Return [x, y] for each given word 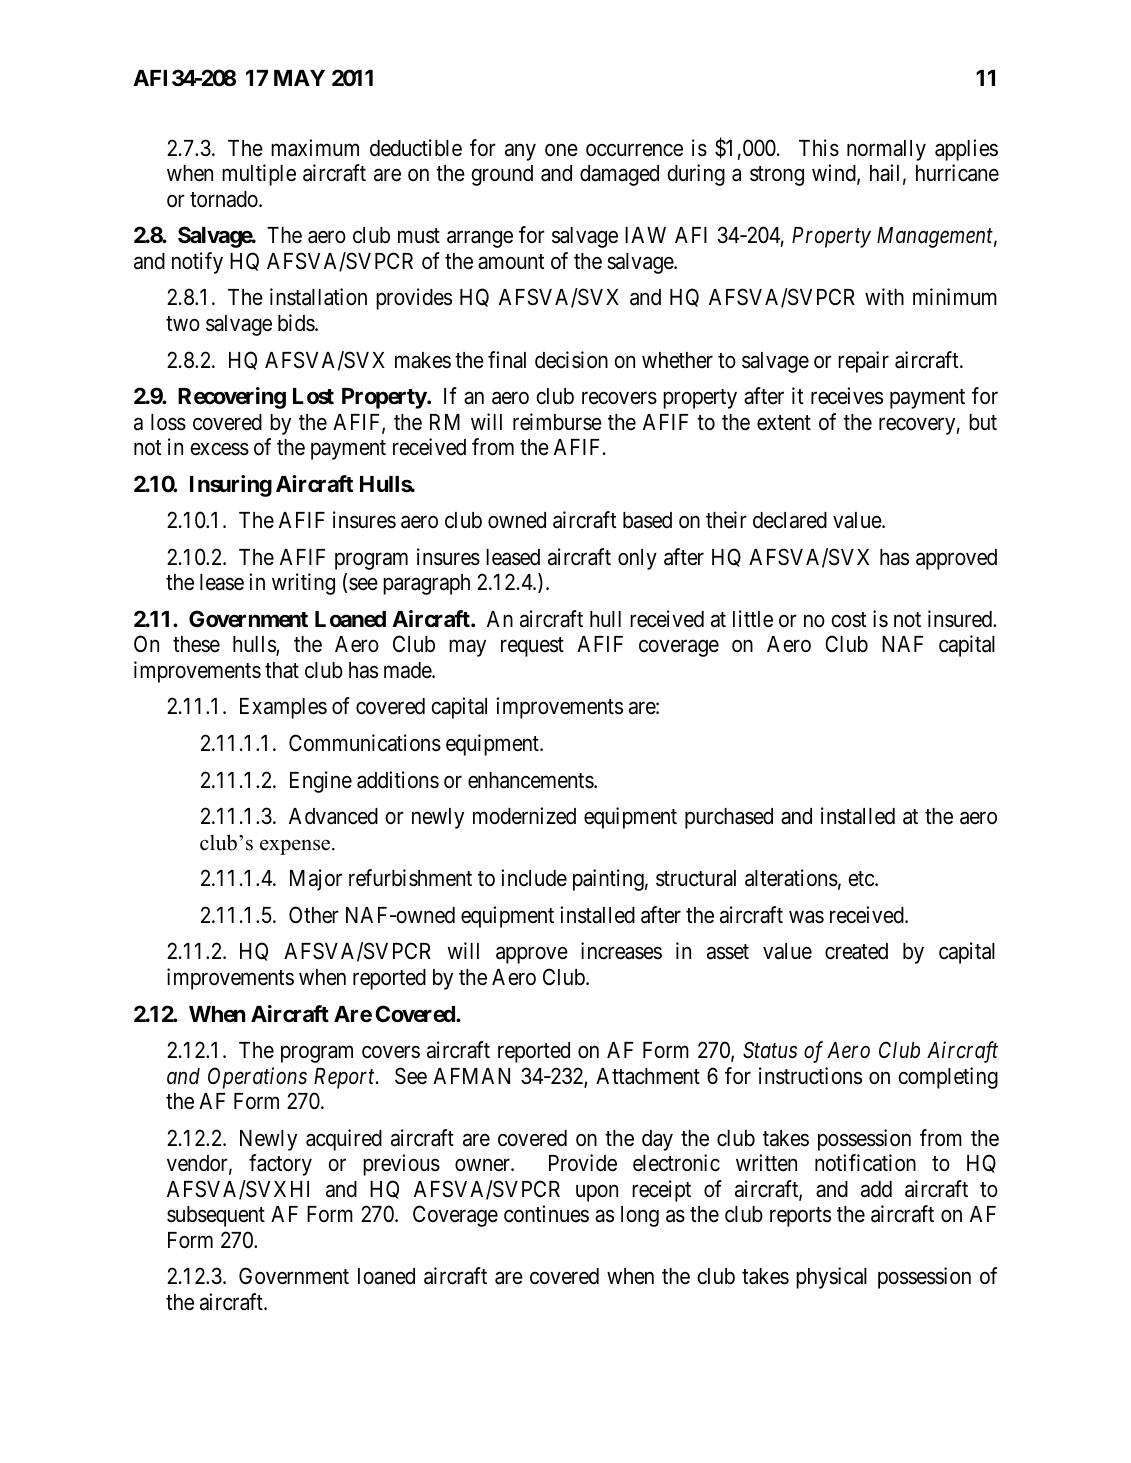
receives [847, 396]
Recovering [232, 398]
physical [831, 1278]
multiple [259, 175]
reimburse [557, 422]
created [856, 951]
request [532, 647]
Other [314, 915]
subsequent [216, 1216]
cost [849, 620]
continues [546, 1214]
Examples [283, 708]
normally [886, 150]
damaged [619, 175]
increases [621, 951]
